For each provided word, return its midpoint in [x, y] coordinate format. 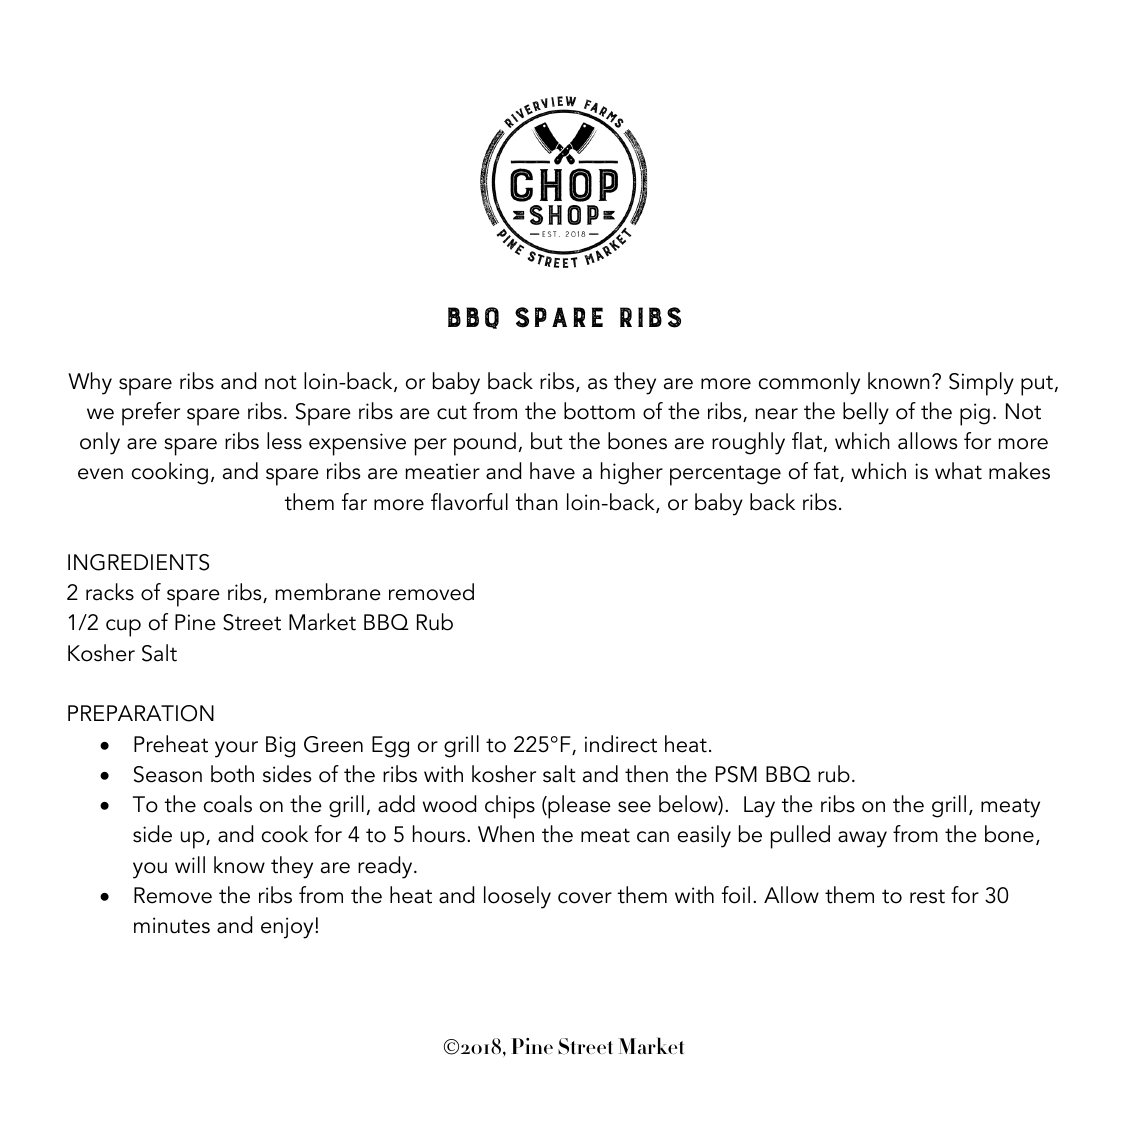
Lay [759, 807]
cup [123, 628]
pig [975, 414]
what [958, 471]
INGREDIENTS [138, 562]
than [537, 502]
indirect [621, 744]
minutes [172, 925]
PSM [736, 774]
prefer [151, 414]
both [232, 774]
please [578, 807]
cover [585, 898]
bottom [599, 411]
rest [927, 896]
